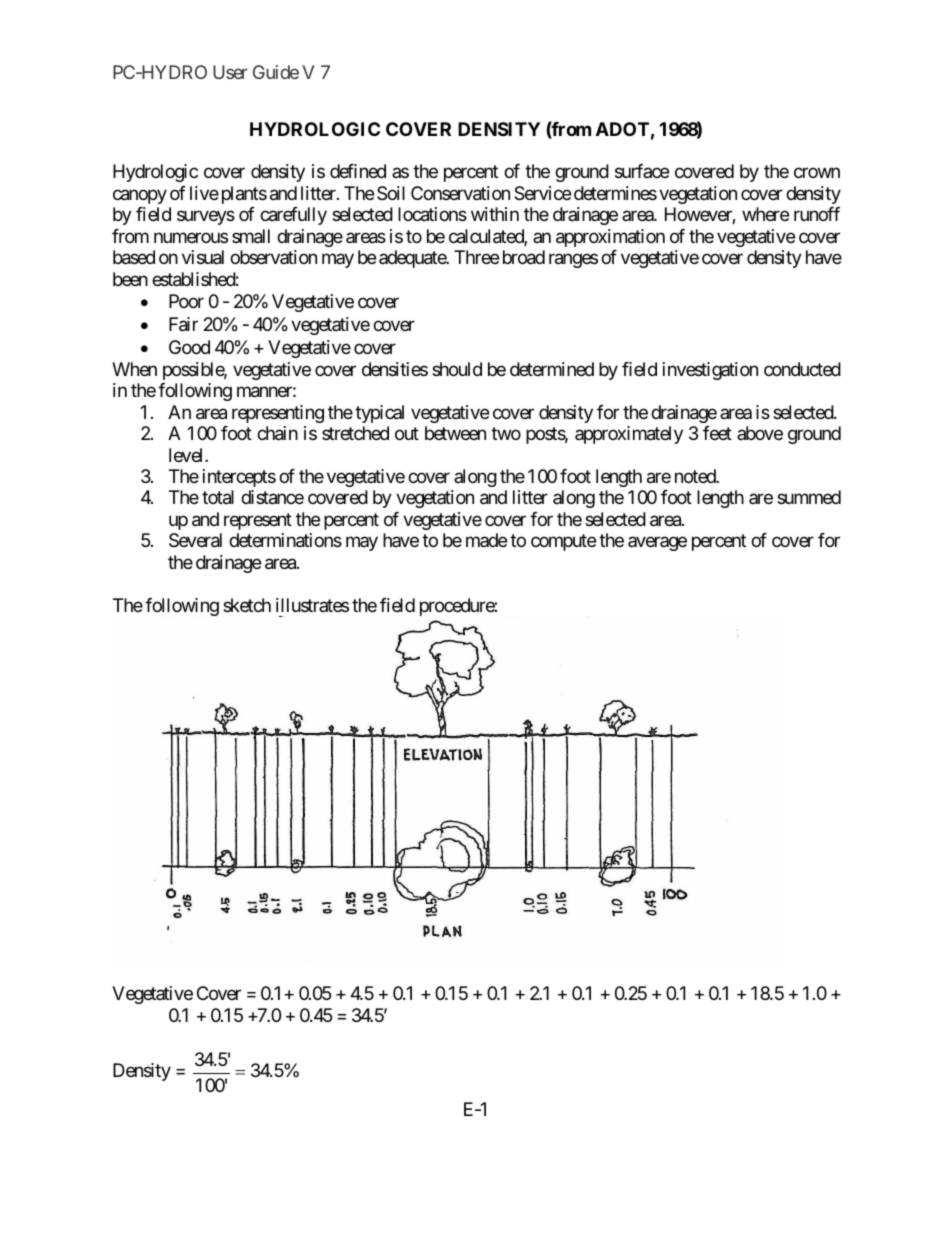 This screenshot has height=1233, width=952. Describe the element at coordinates (710, 371) in the screenshot. I see `investigation` at that location.
